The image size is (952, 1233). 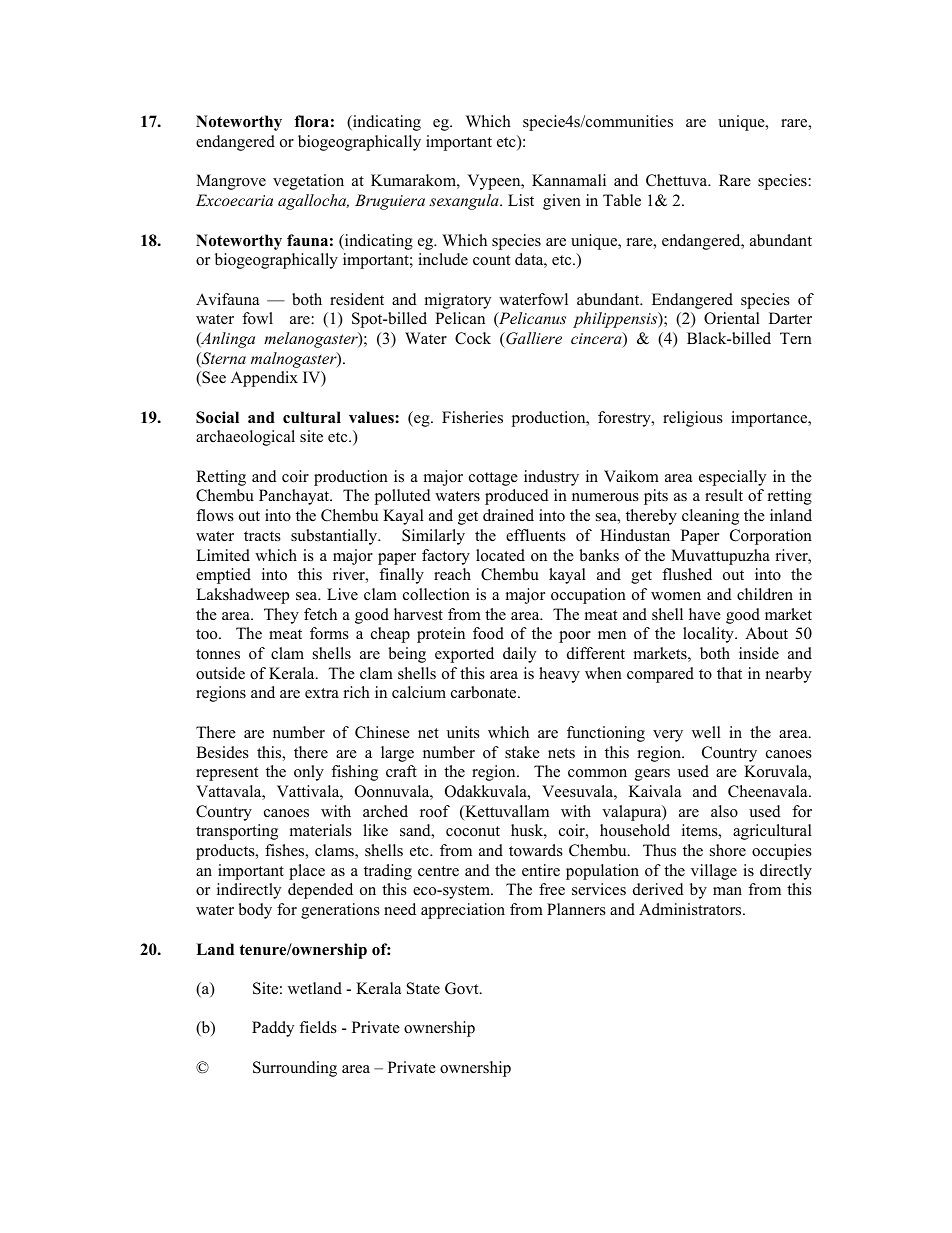 What do you see at coordinates (622, 200) in the document?
I see `Table` at bounding box center [622, 200].
